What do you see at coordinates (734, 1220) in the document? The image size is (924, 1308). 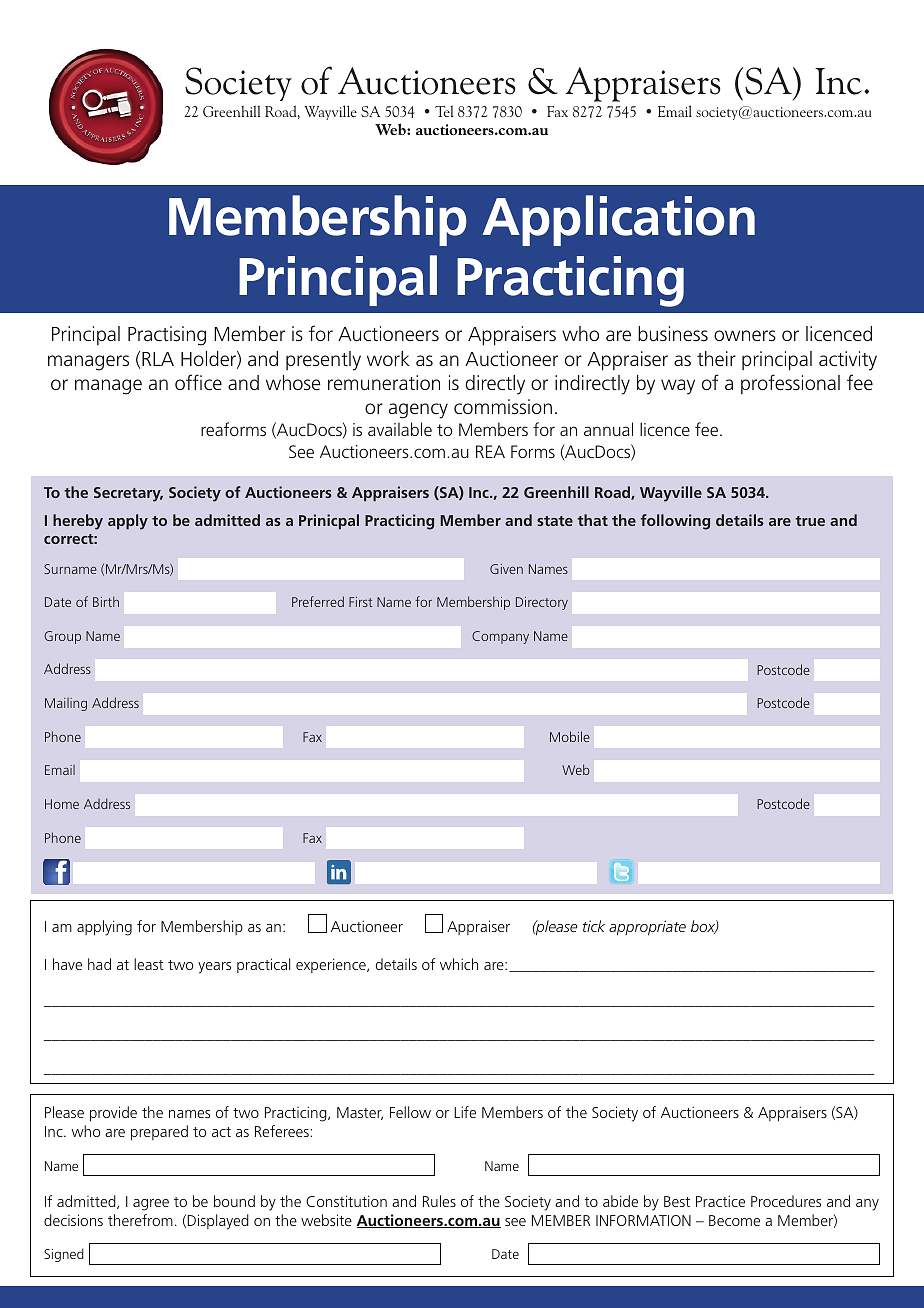 I see `Become` at bounding box center [734, 1220].
